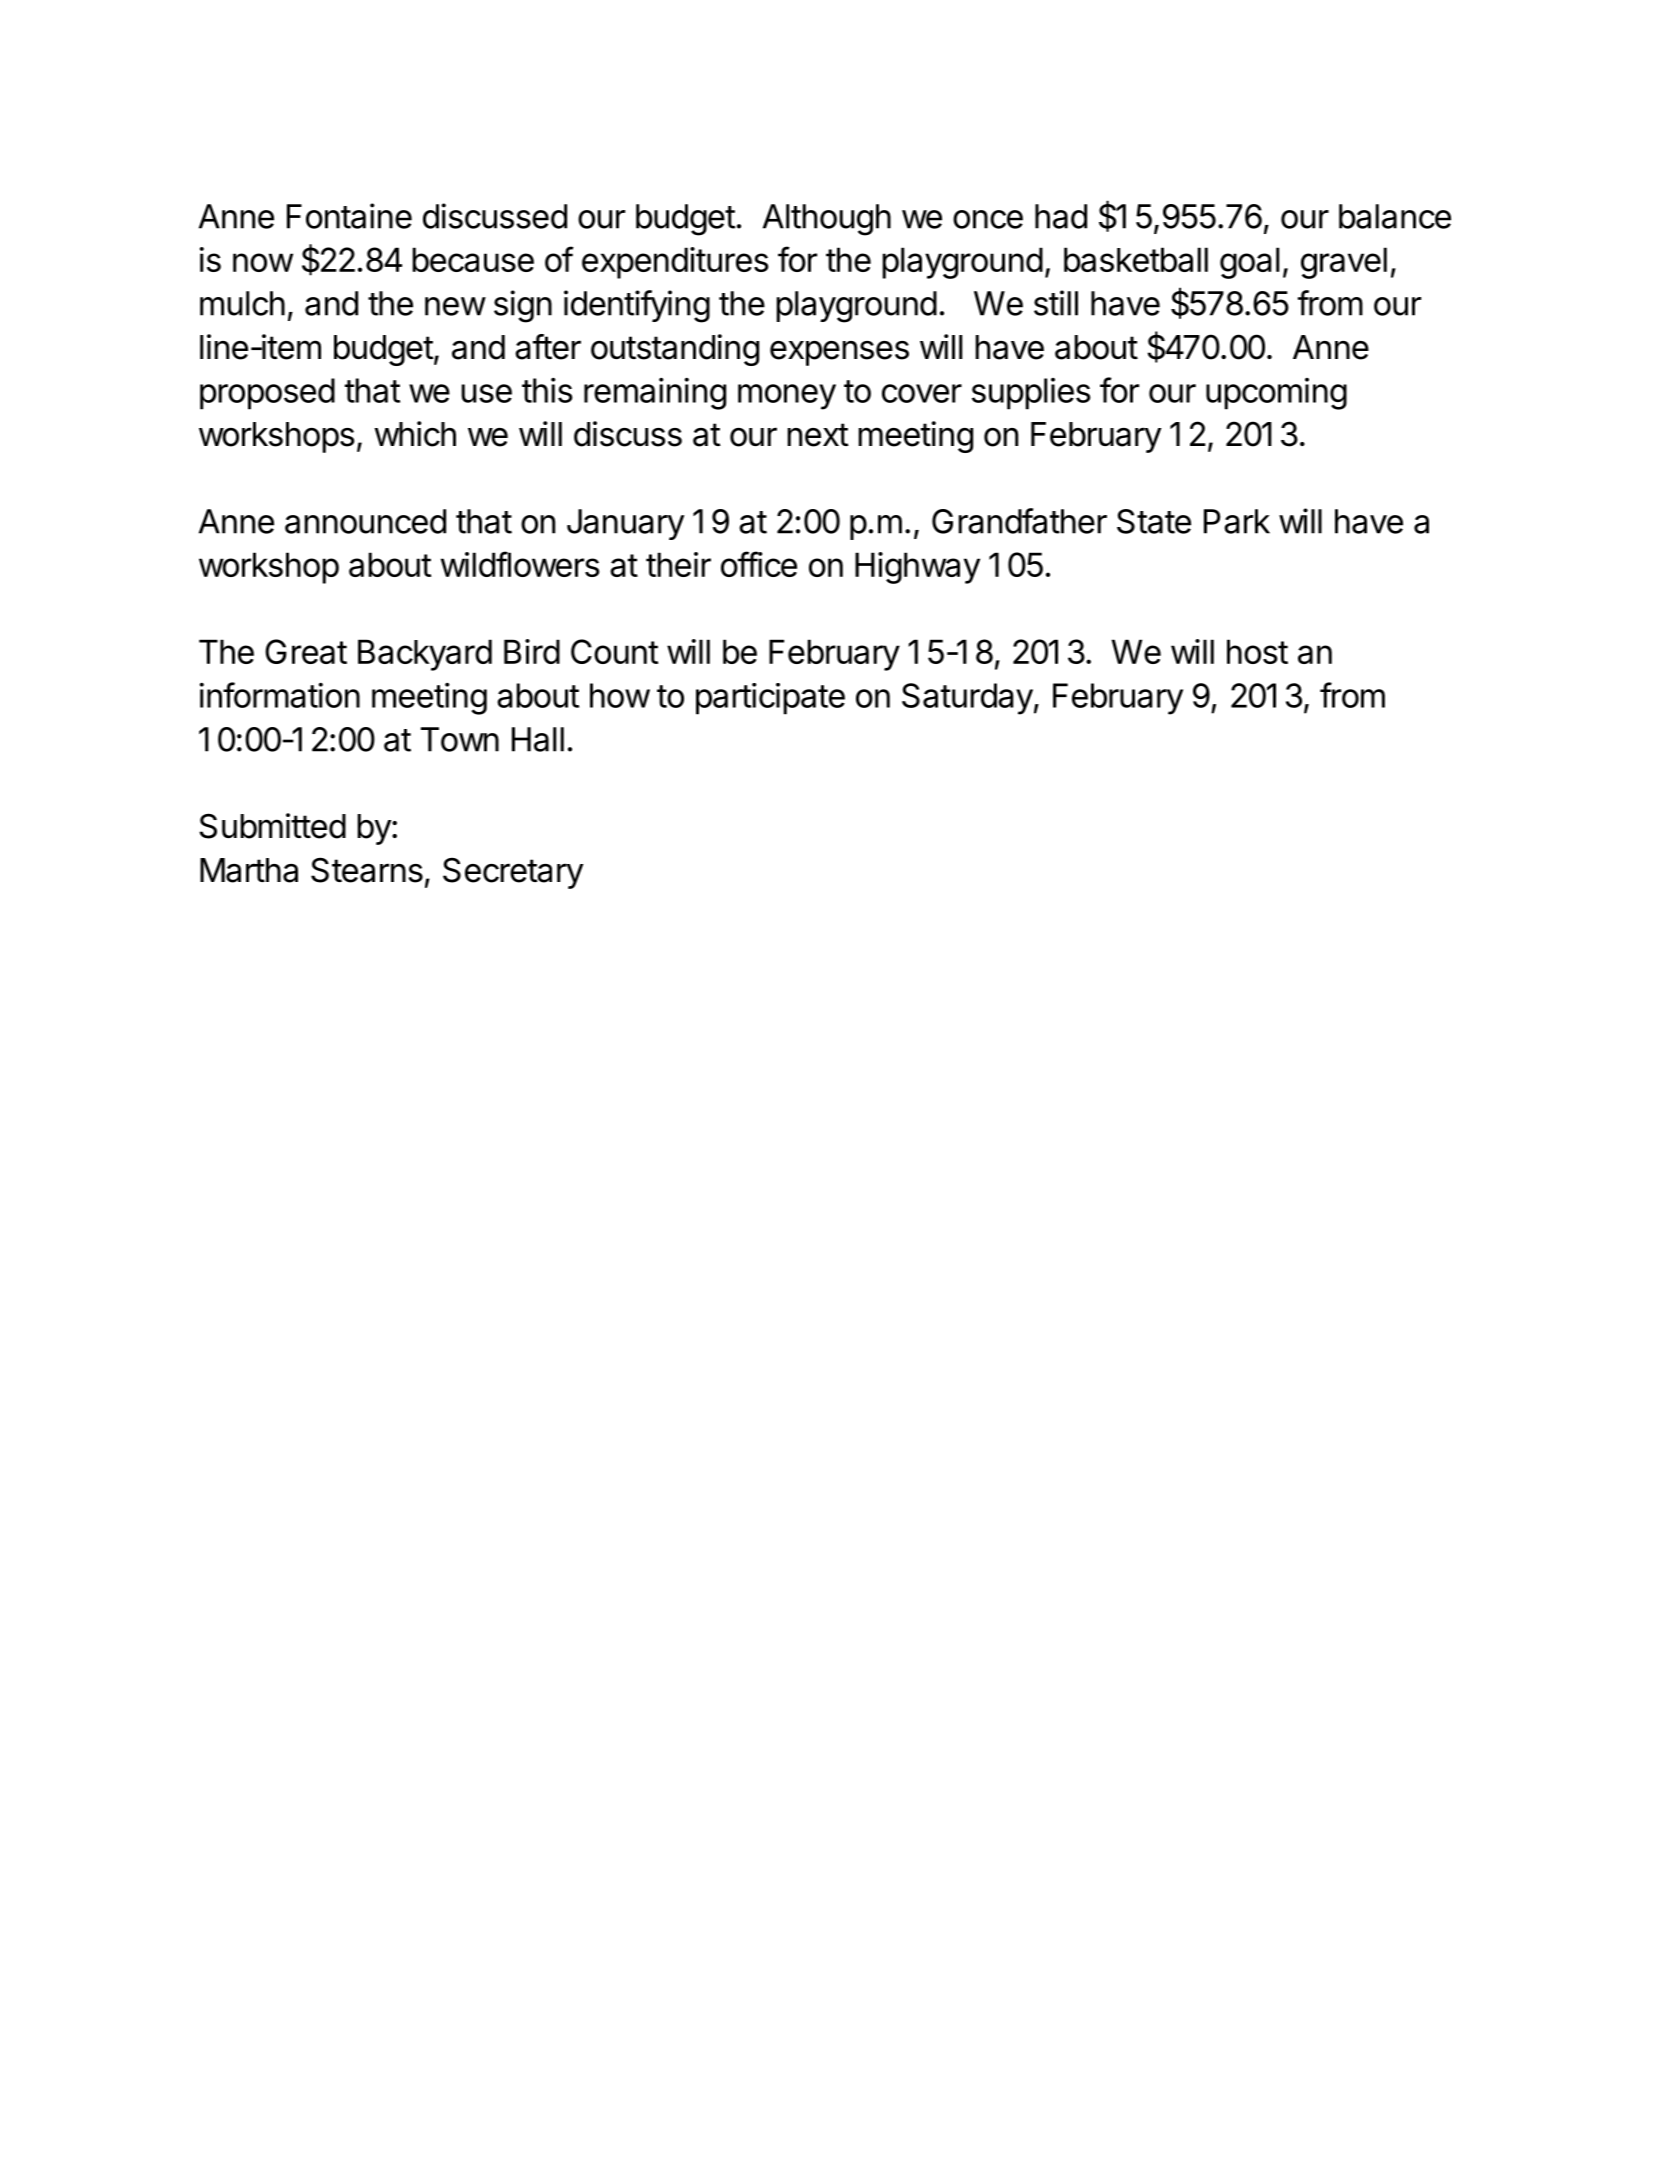 Image resolution: width=1680 pixels, height=2174 pixels. Describe the element at coordinates (1257, 651) in the image. I see `host` at that location.
